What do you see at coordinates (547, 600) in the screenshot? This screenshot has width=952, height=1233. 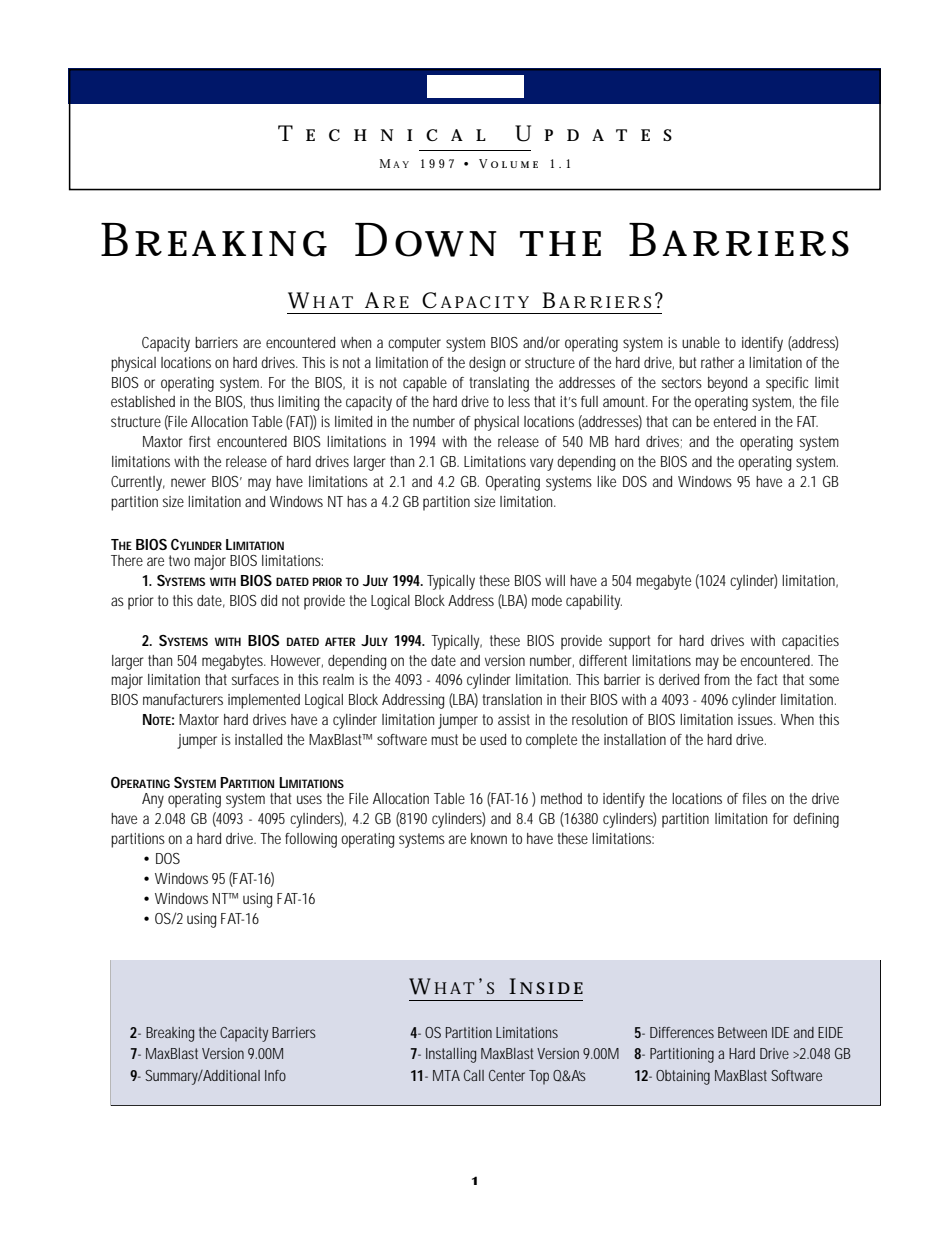 I see `mode` at bounding box center [547, 600].
